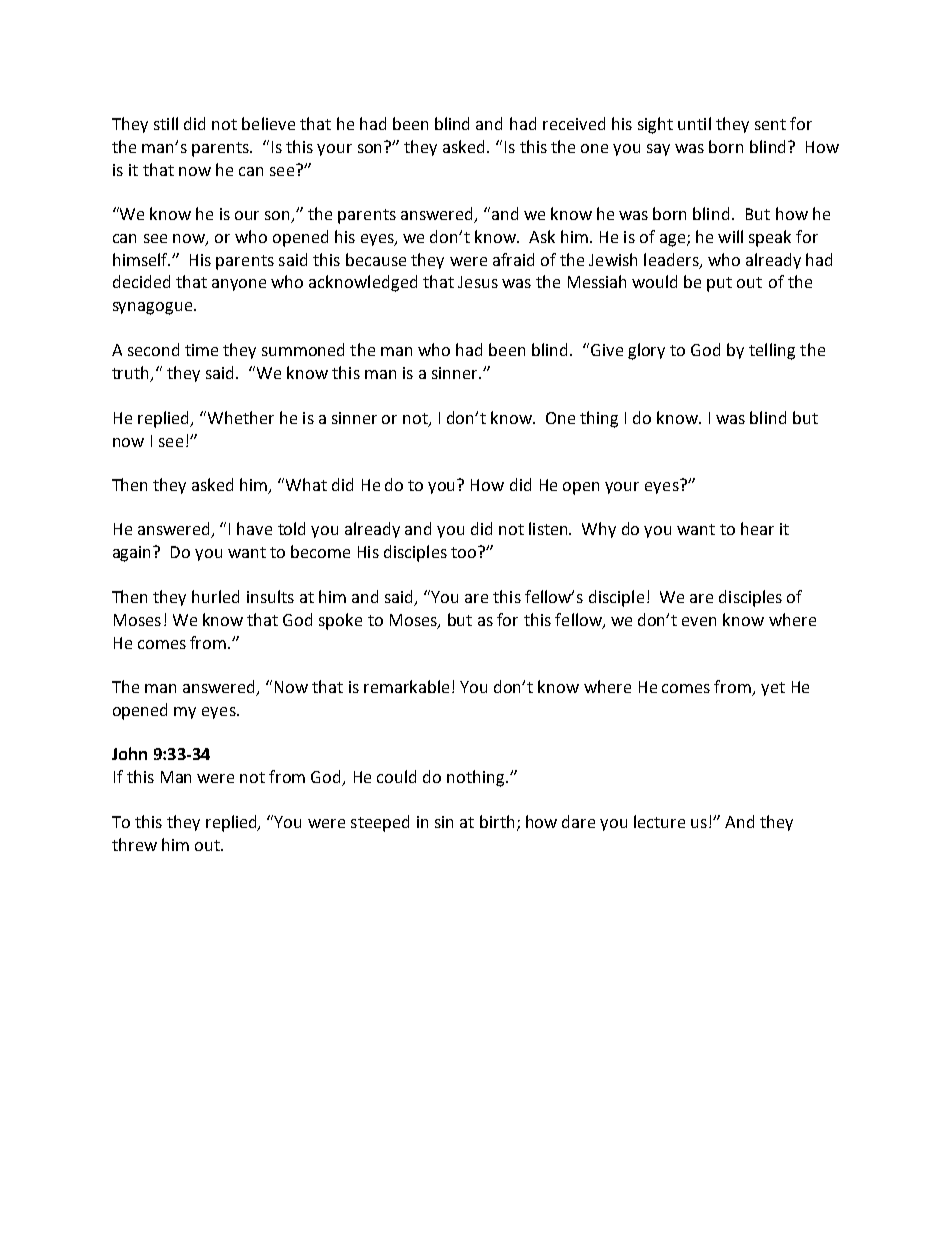 Image resolution: width=952 pixels, height=1233 pixels. What do you see at coordinates (166, 123) in the document?
I see `still` at bounding box center [166, 123].
